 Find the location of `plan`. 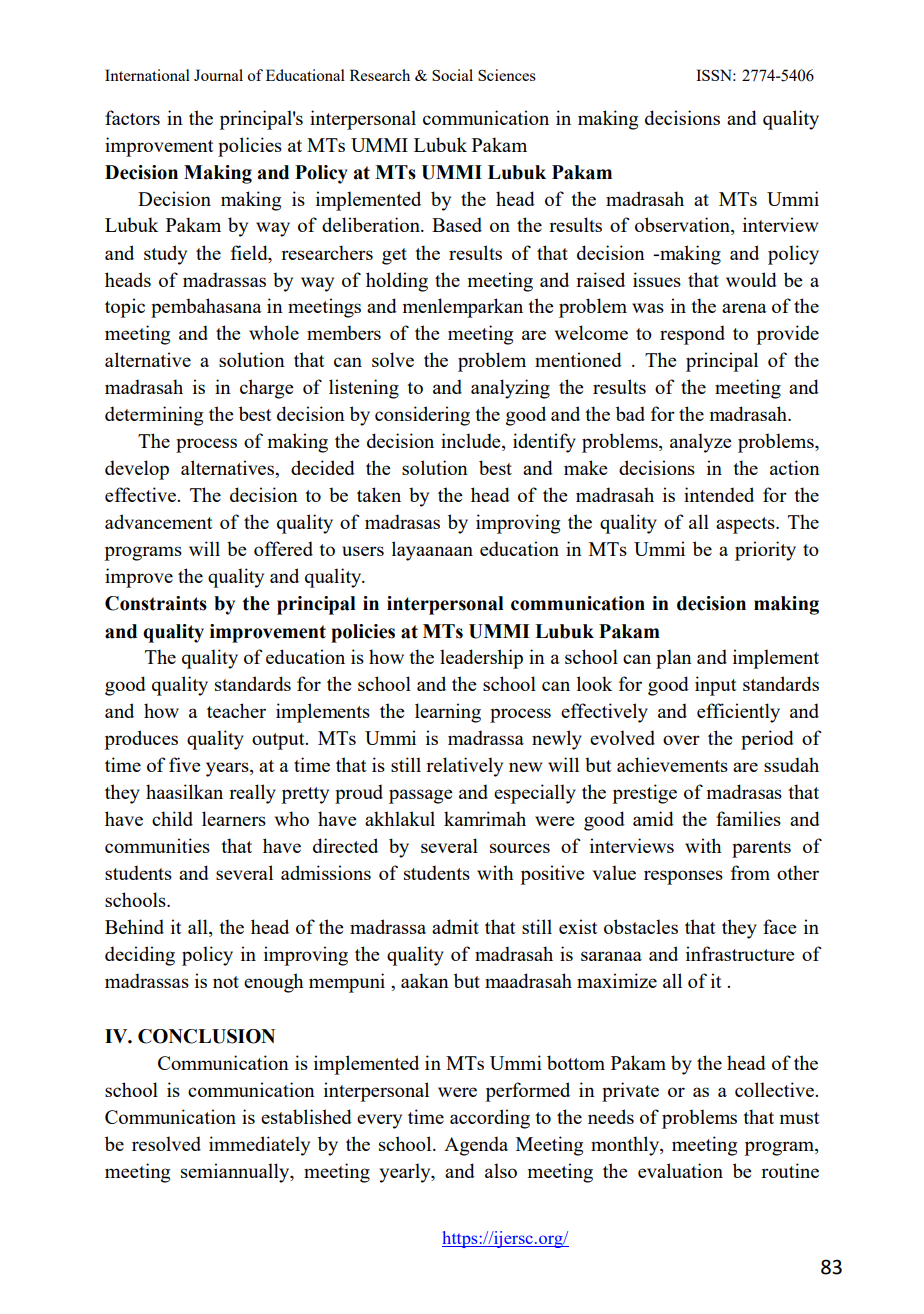

plan is located at coordinates (674, 659).
